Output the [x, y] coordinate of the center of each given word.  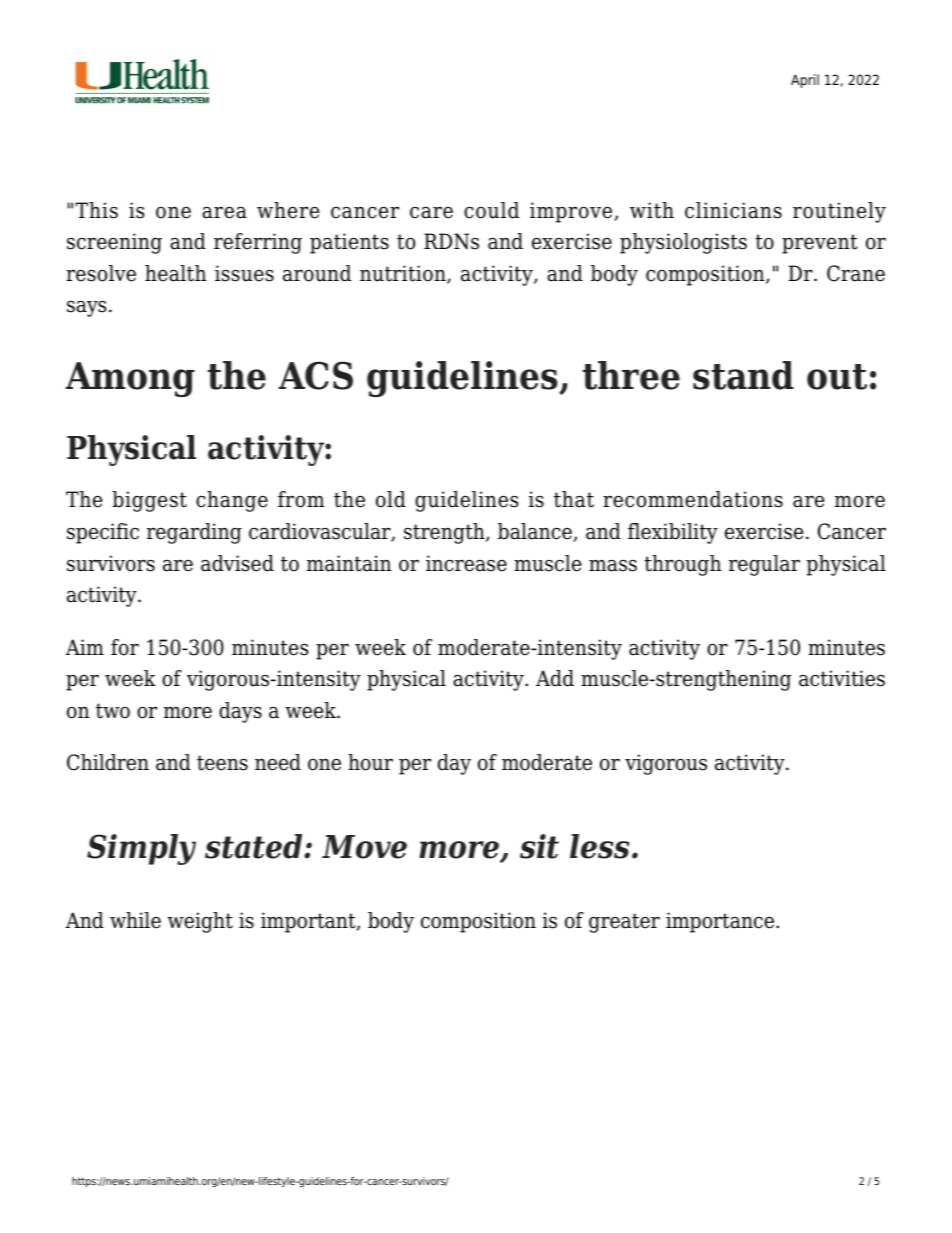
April [805, 81]
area [224, 212]
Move [364, 847]
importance [721, 922]
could [491, 210]
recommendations [693, 499]
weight [200, 922]
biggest [149, 501]
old [391, 499]
